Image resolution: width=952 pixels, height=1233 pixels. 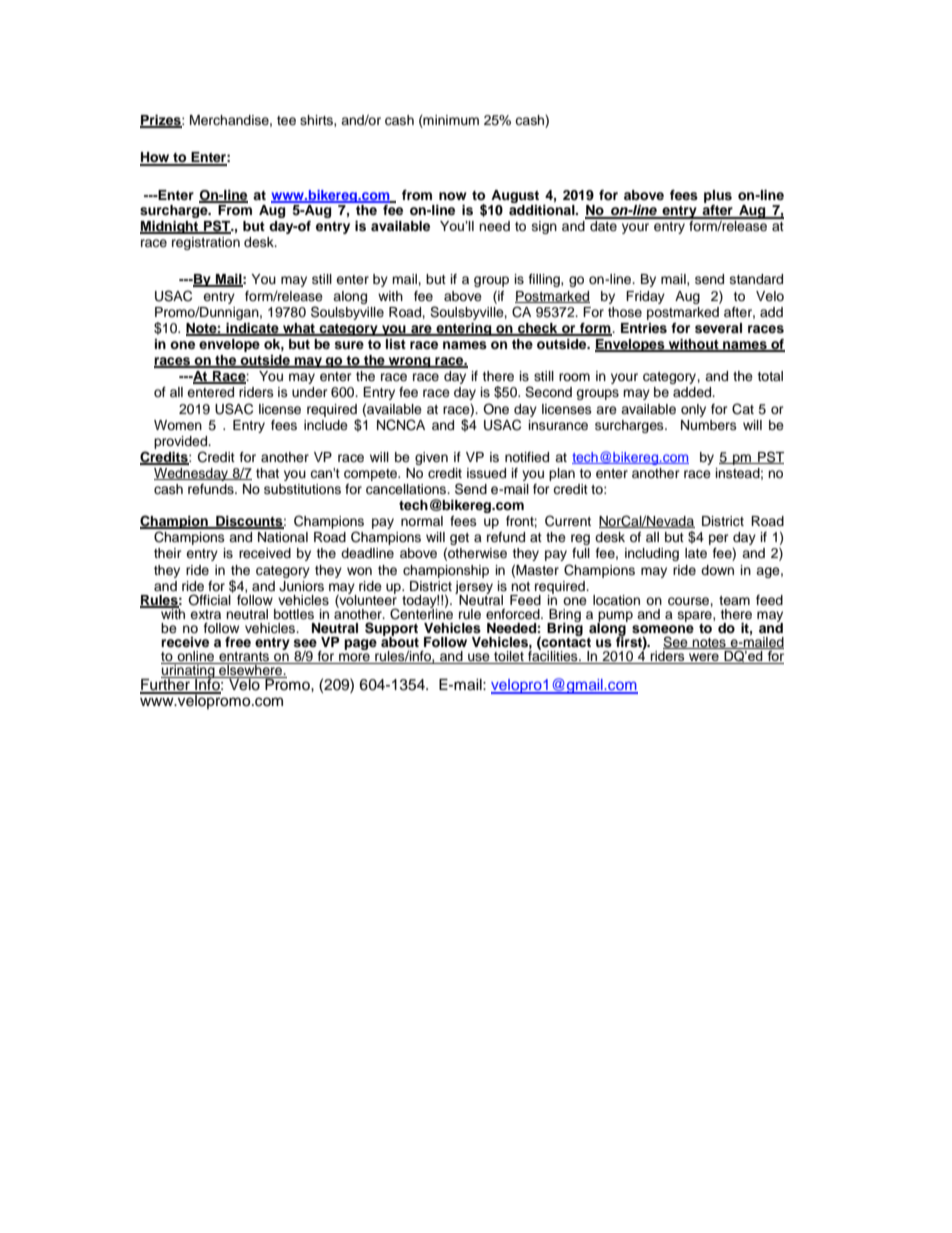 What do you see at coordinates (479, 658) in the screenshot?
I see `use` at bounding box center [479, 658].
